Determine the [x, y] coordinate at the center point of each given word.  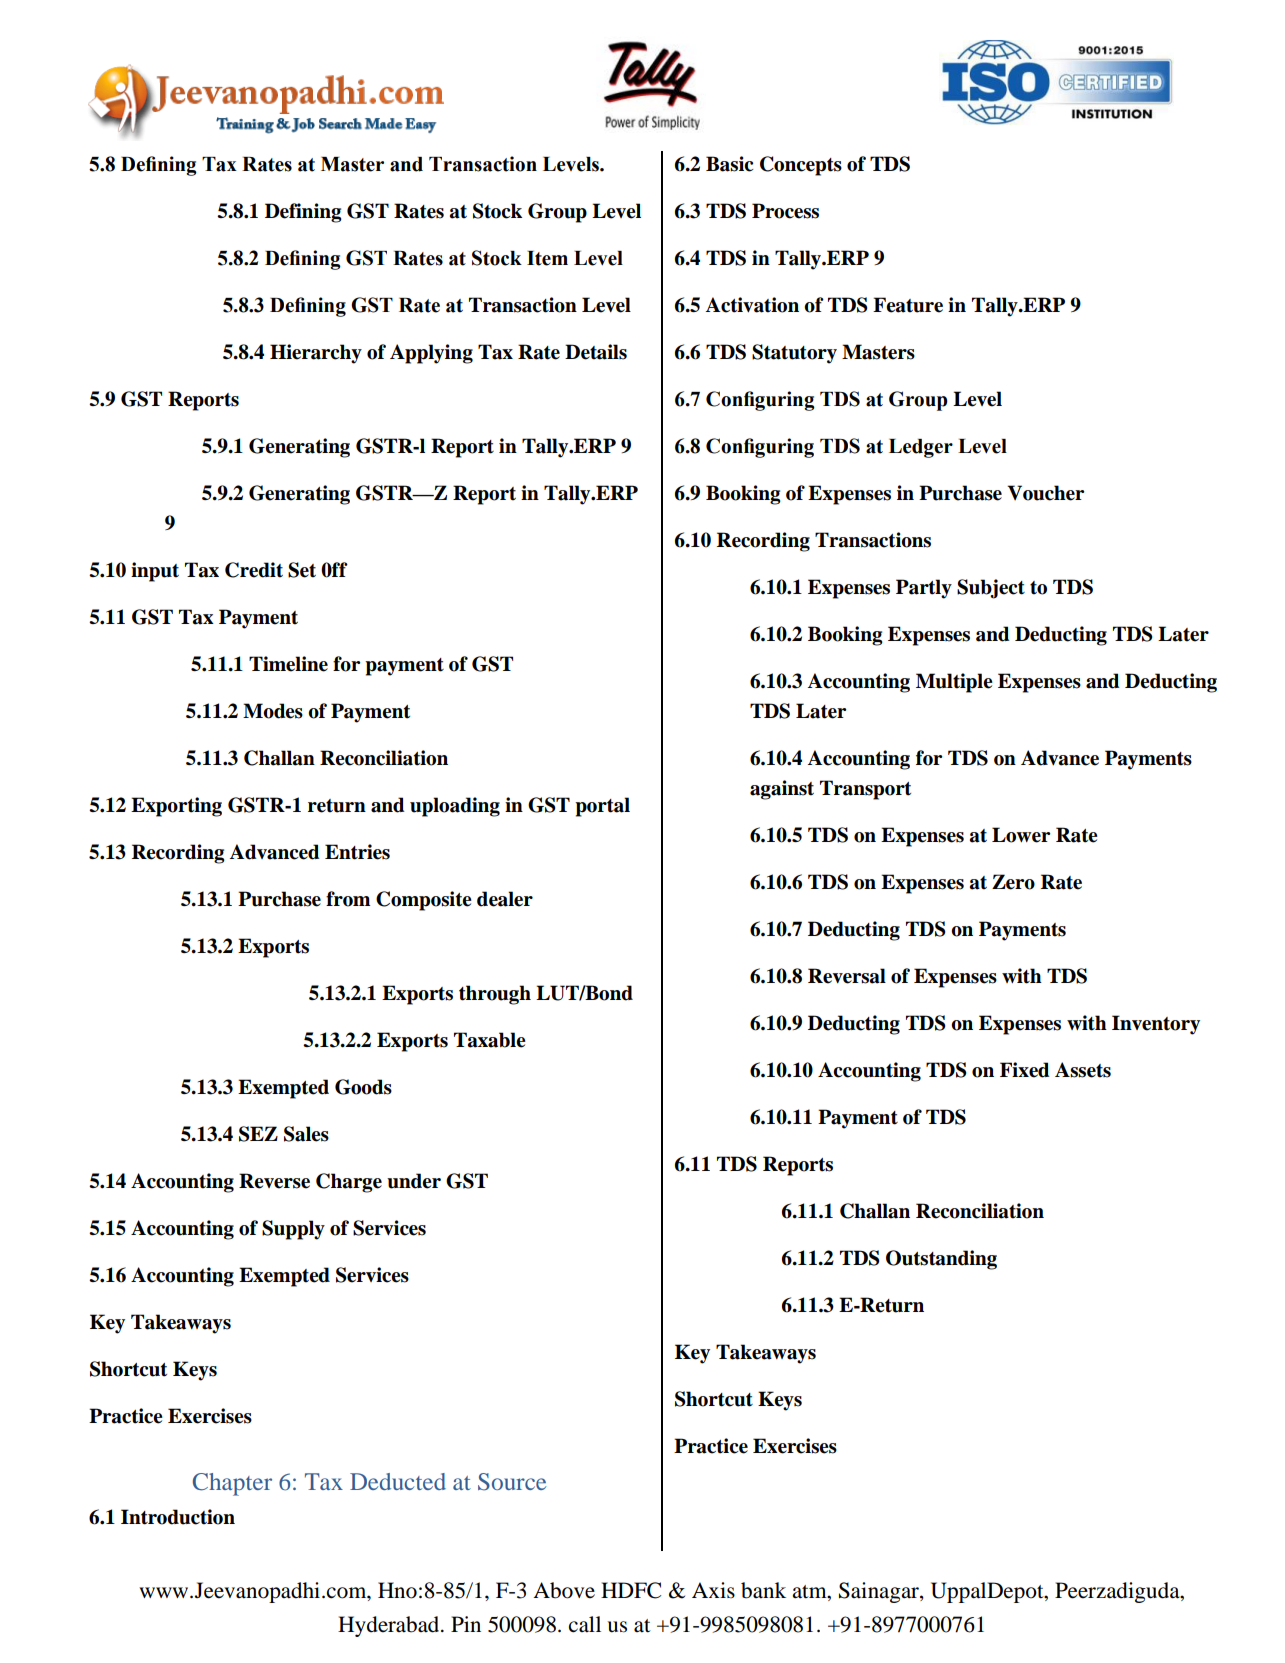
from [348, 899]
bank [763, 1590]
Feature [908, 305]
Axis [713, 1590]
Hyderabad [390, 1626]
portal [602, 807]
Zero [1013, 882]
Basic [729, 164]
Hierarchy [316, 354]
